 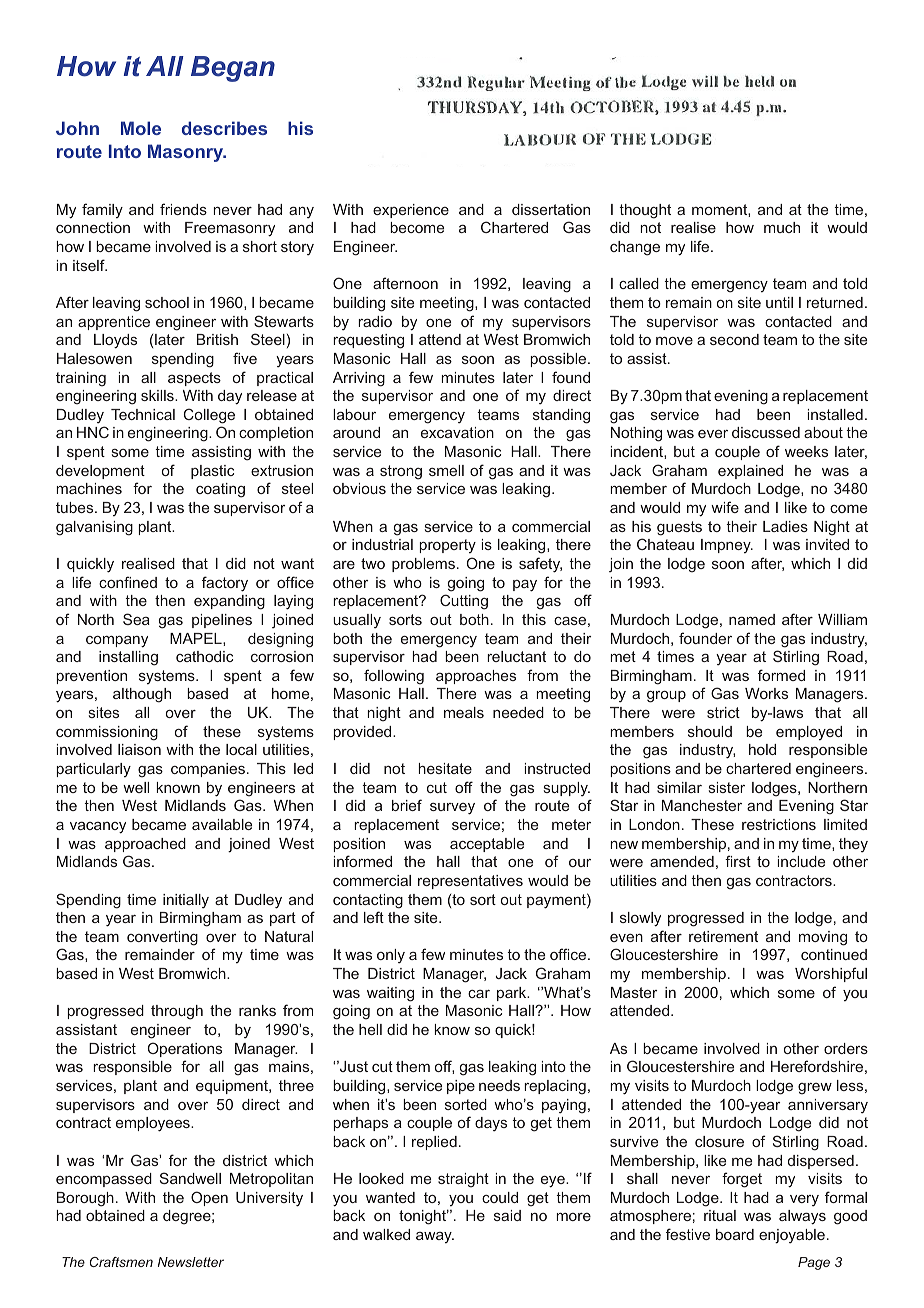 What do you see at coordinates (750, 472) in the page?
I see `explained` at bounding box center [750, 472].
